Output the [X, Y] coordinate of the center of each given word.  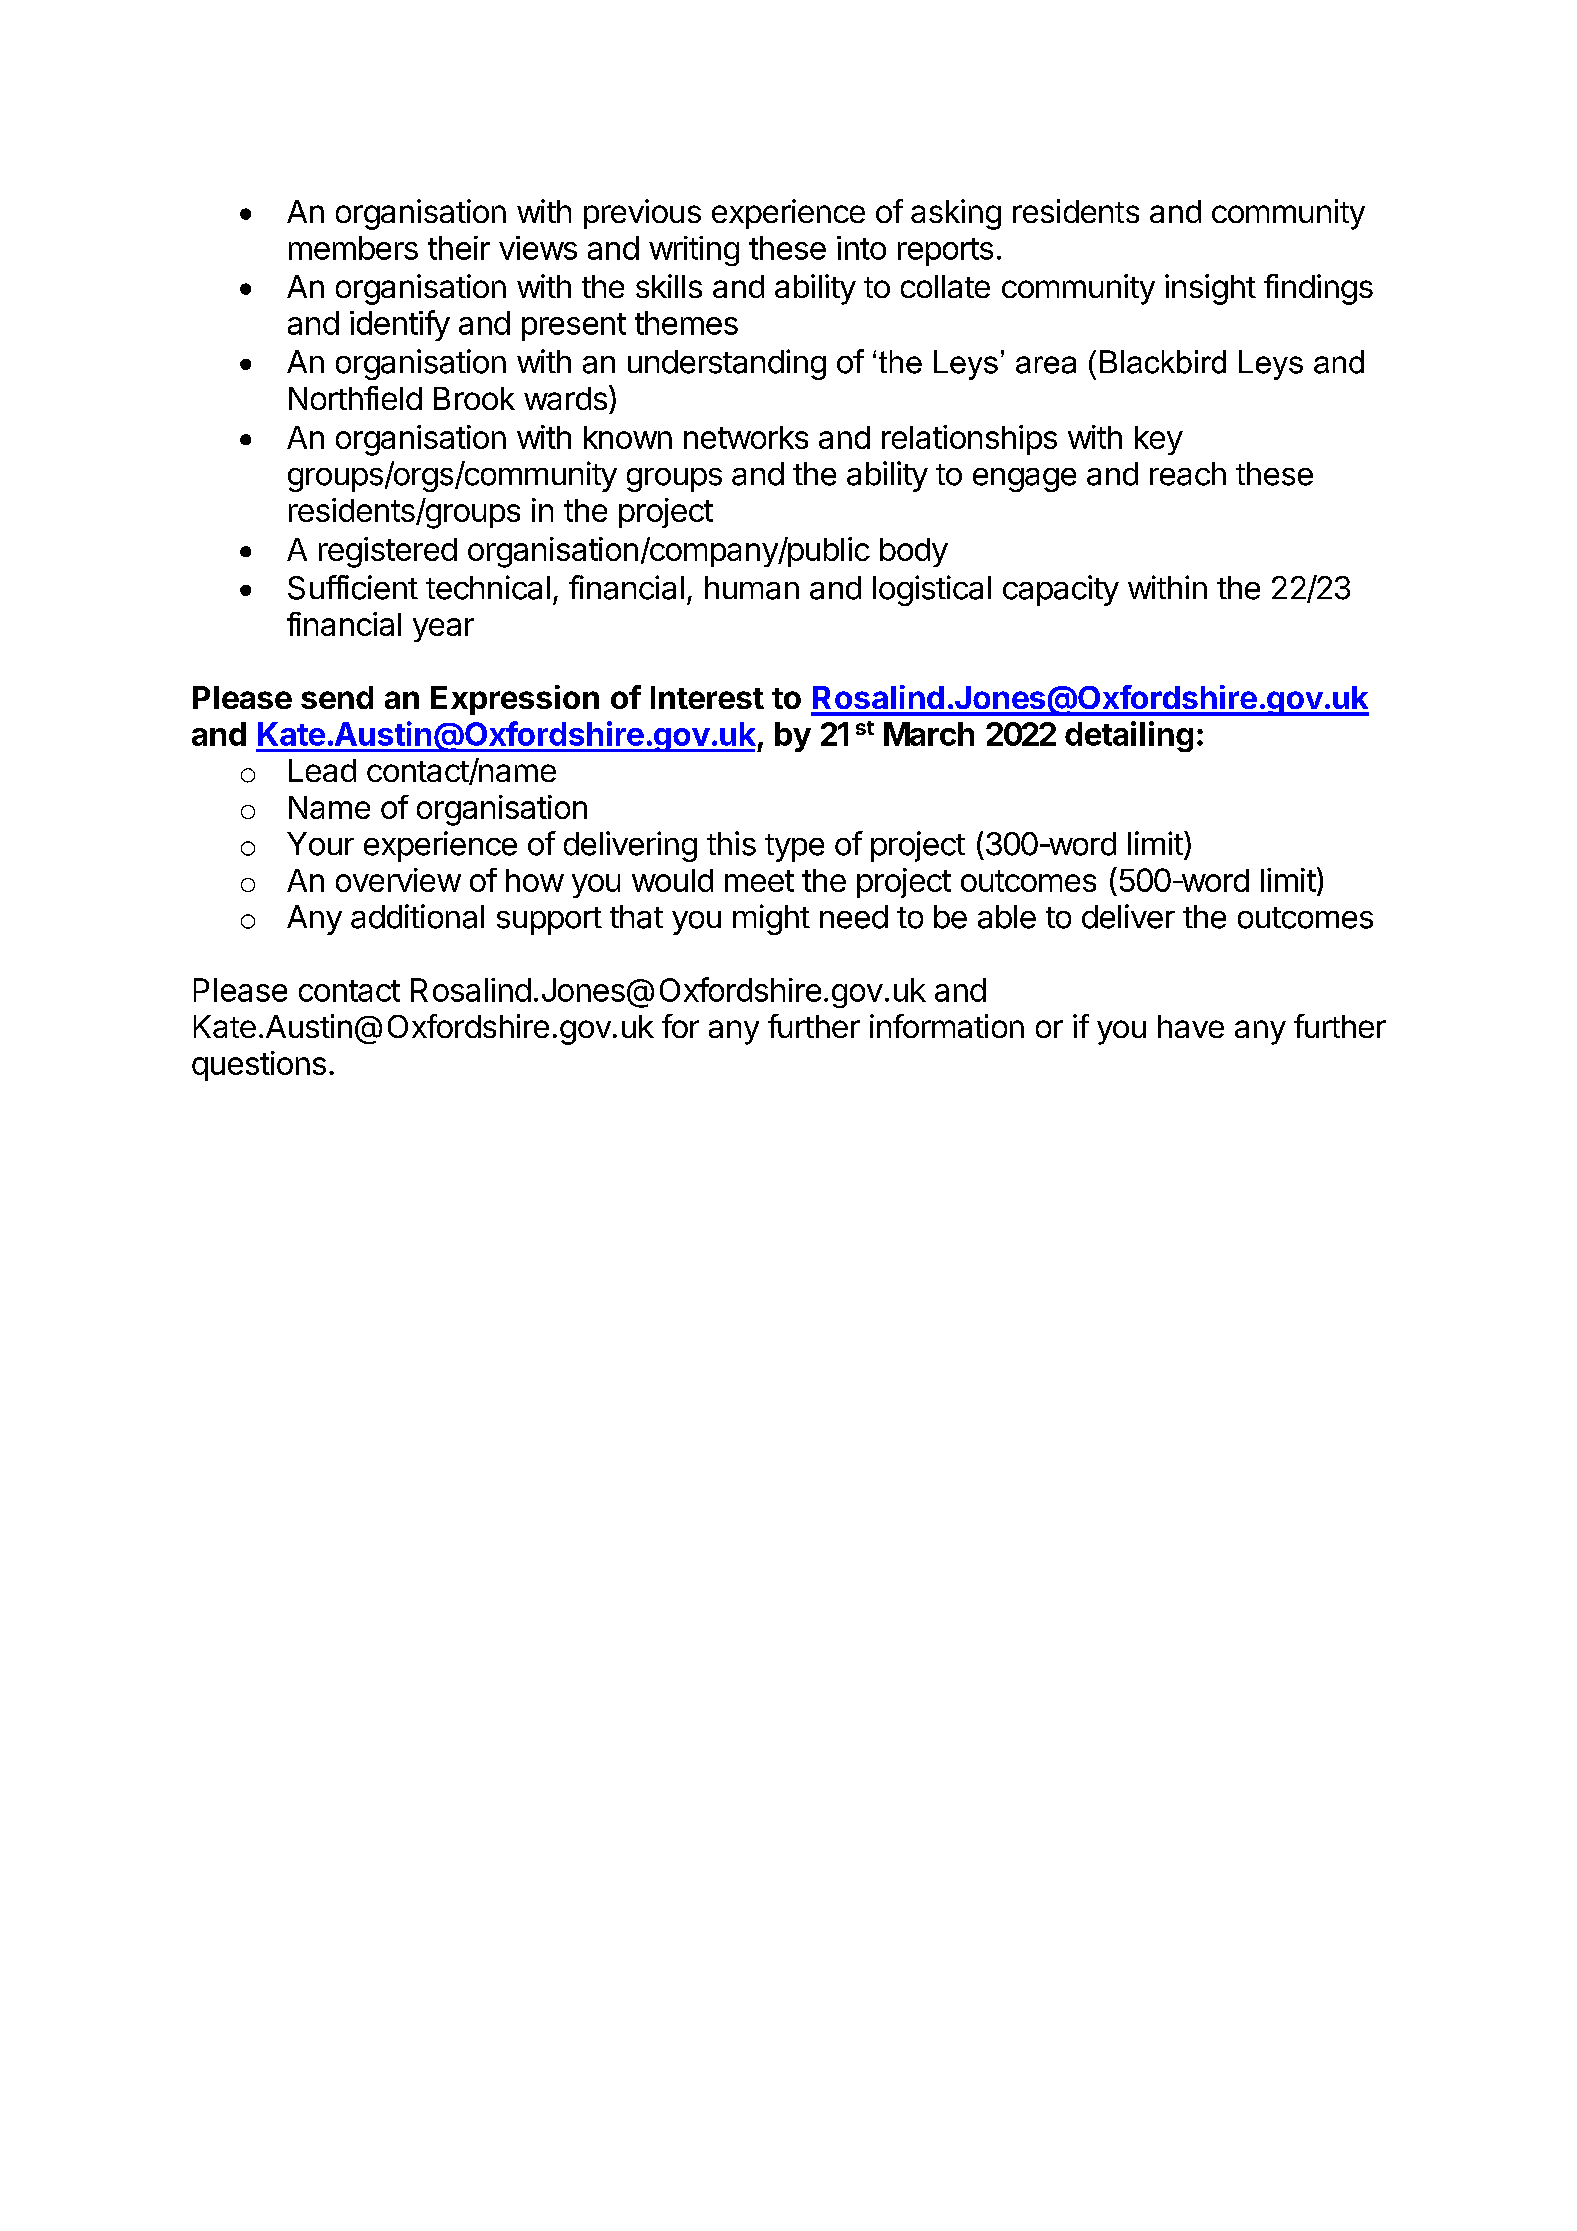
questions [259, 1066]
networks [746, 437]
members [353, 248]
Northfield [355, 398]
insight [1210, 289]
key [1159, 440]
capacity [1061, 590]
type [794, 848]
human [752, 588]
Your [320, 844]
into [861, 248]
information [947, 1026]
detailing [1129, 736]
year [443, 630]
